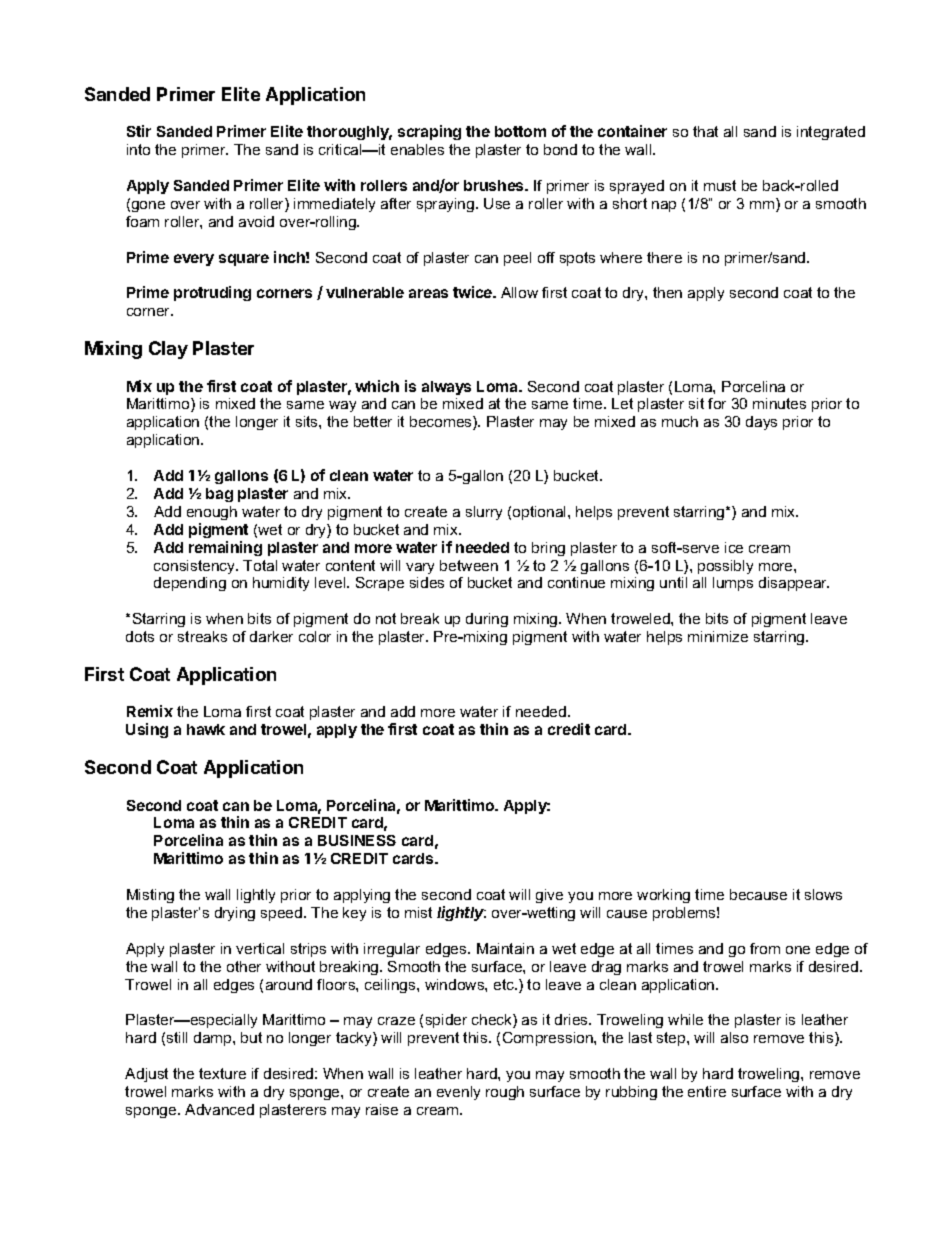  I want to click on into, so click(138, 149).
